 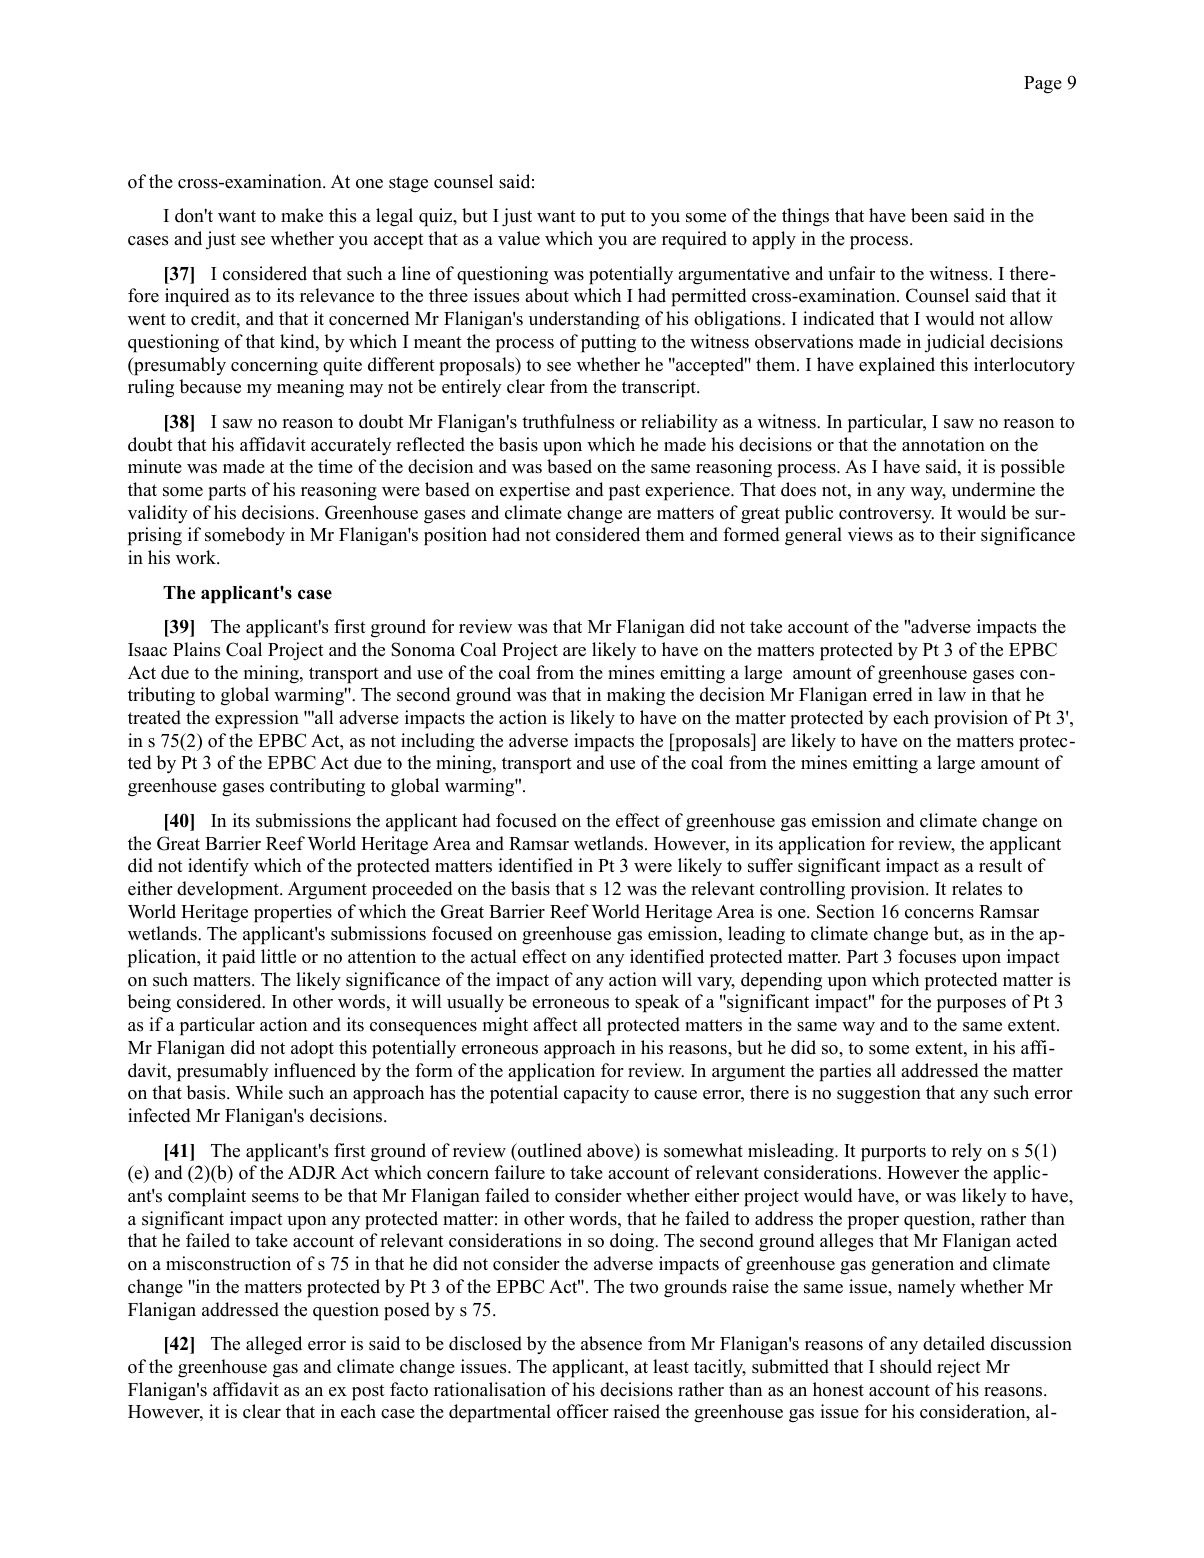 I want to click on value, so click(x=519, y=238).
